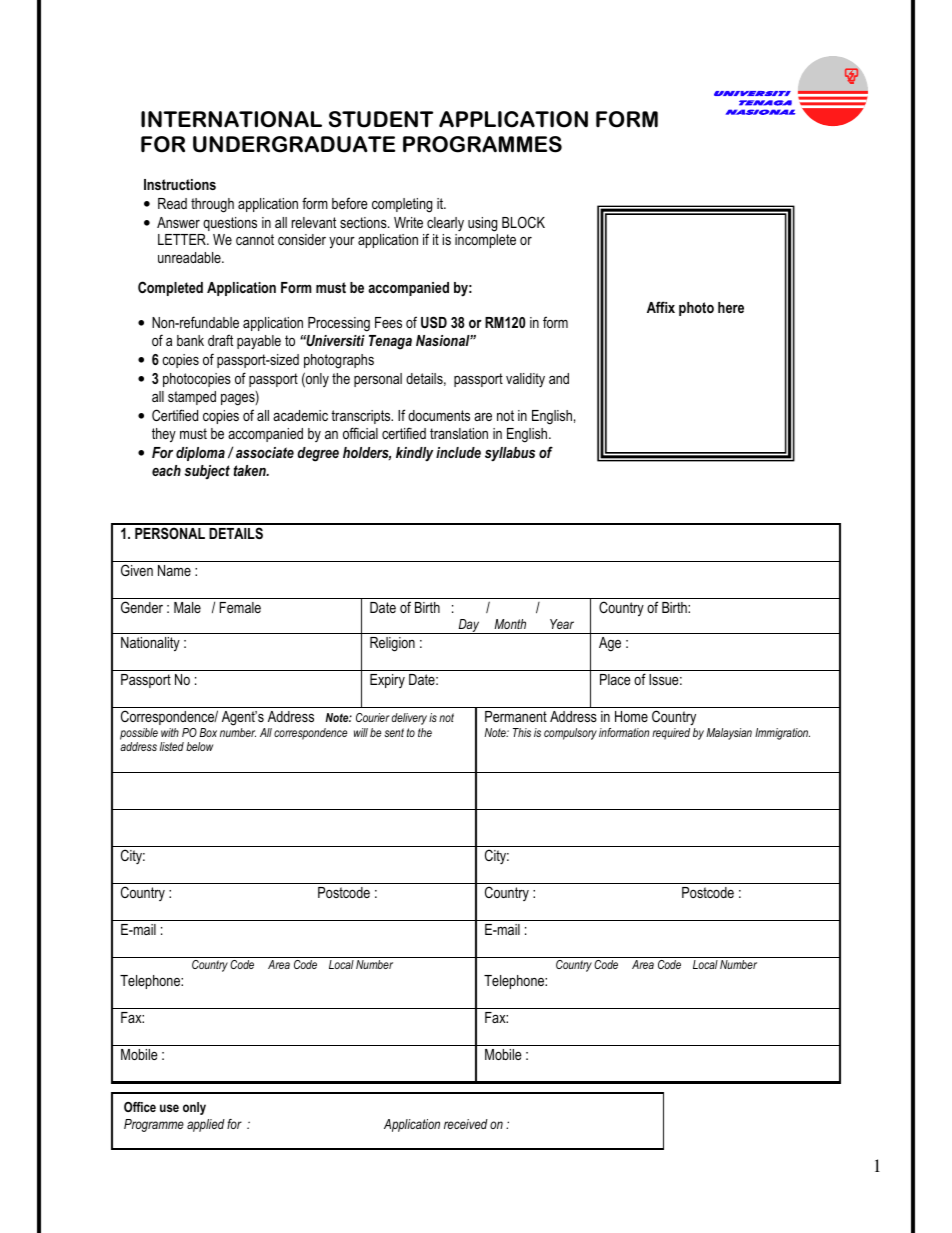 Image resolution: width=952 pixels, height=1233 pixels. I want to click on STUDENT, so click(381, 119).
